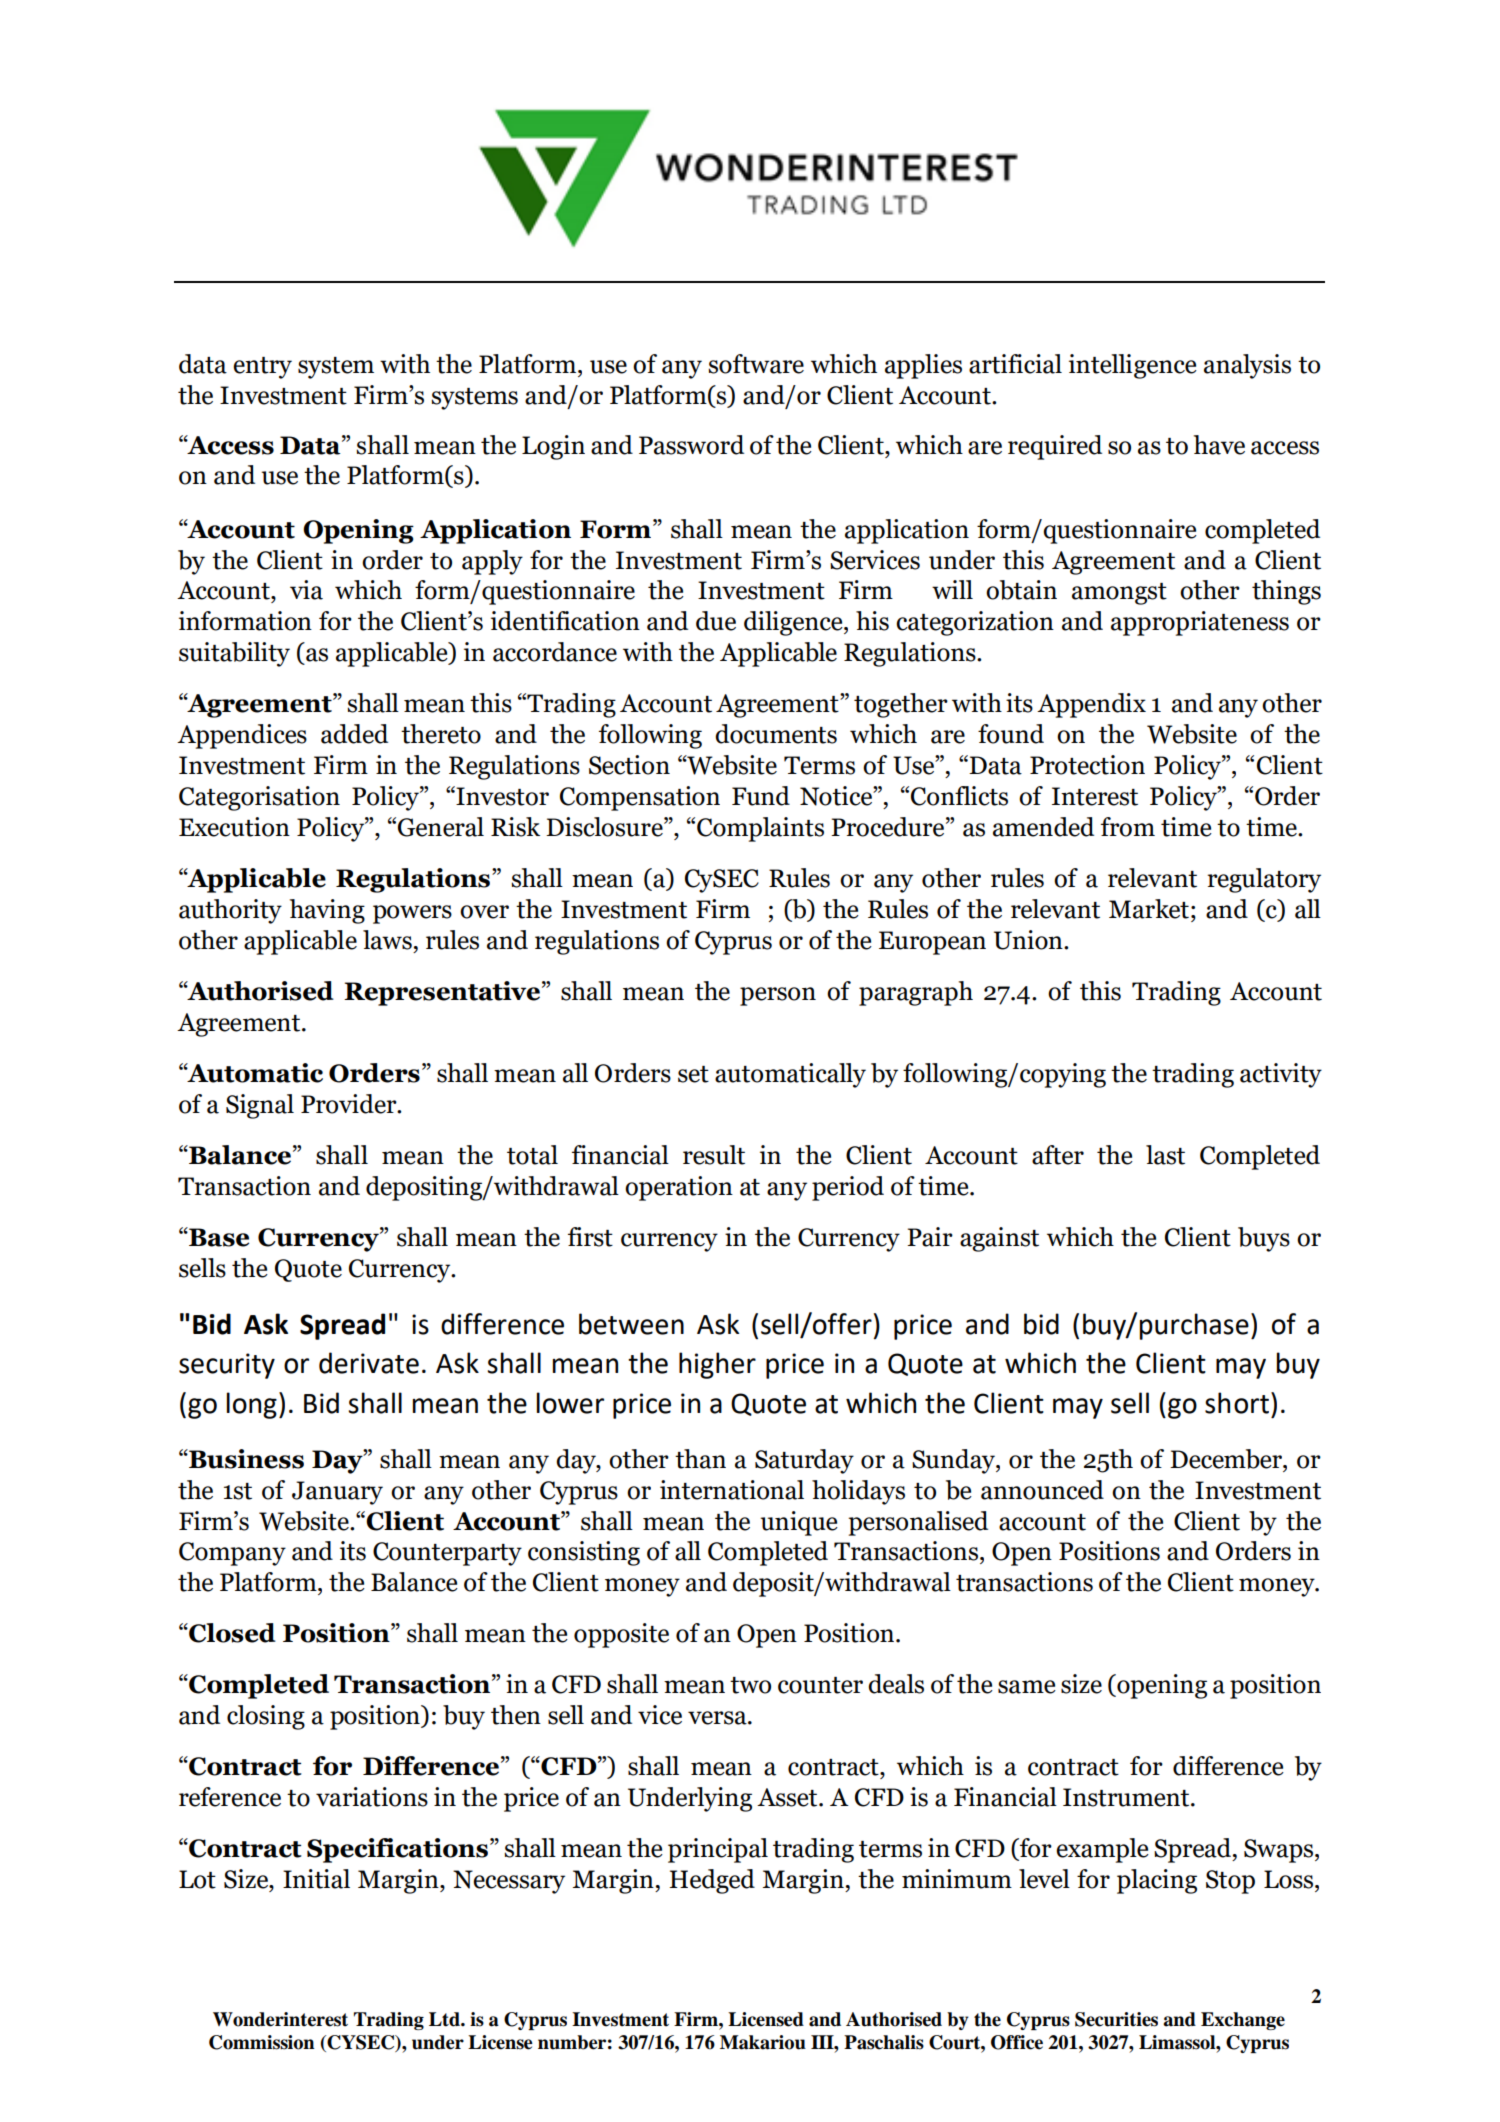  Describe the element at coordinates (679, 1188) in the image. I see `operation` at that location.
